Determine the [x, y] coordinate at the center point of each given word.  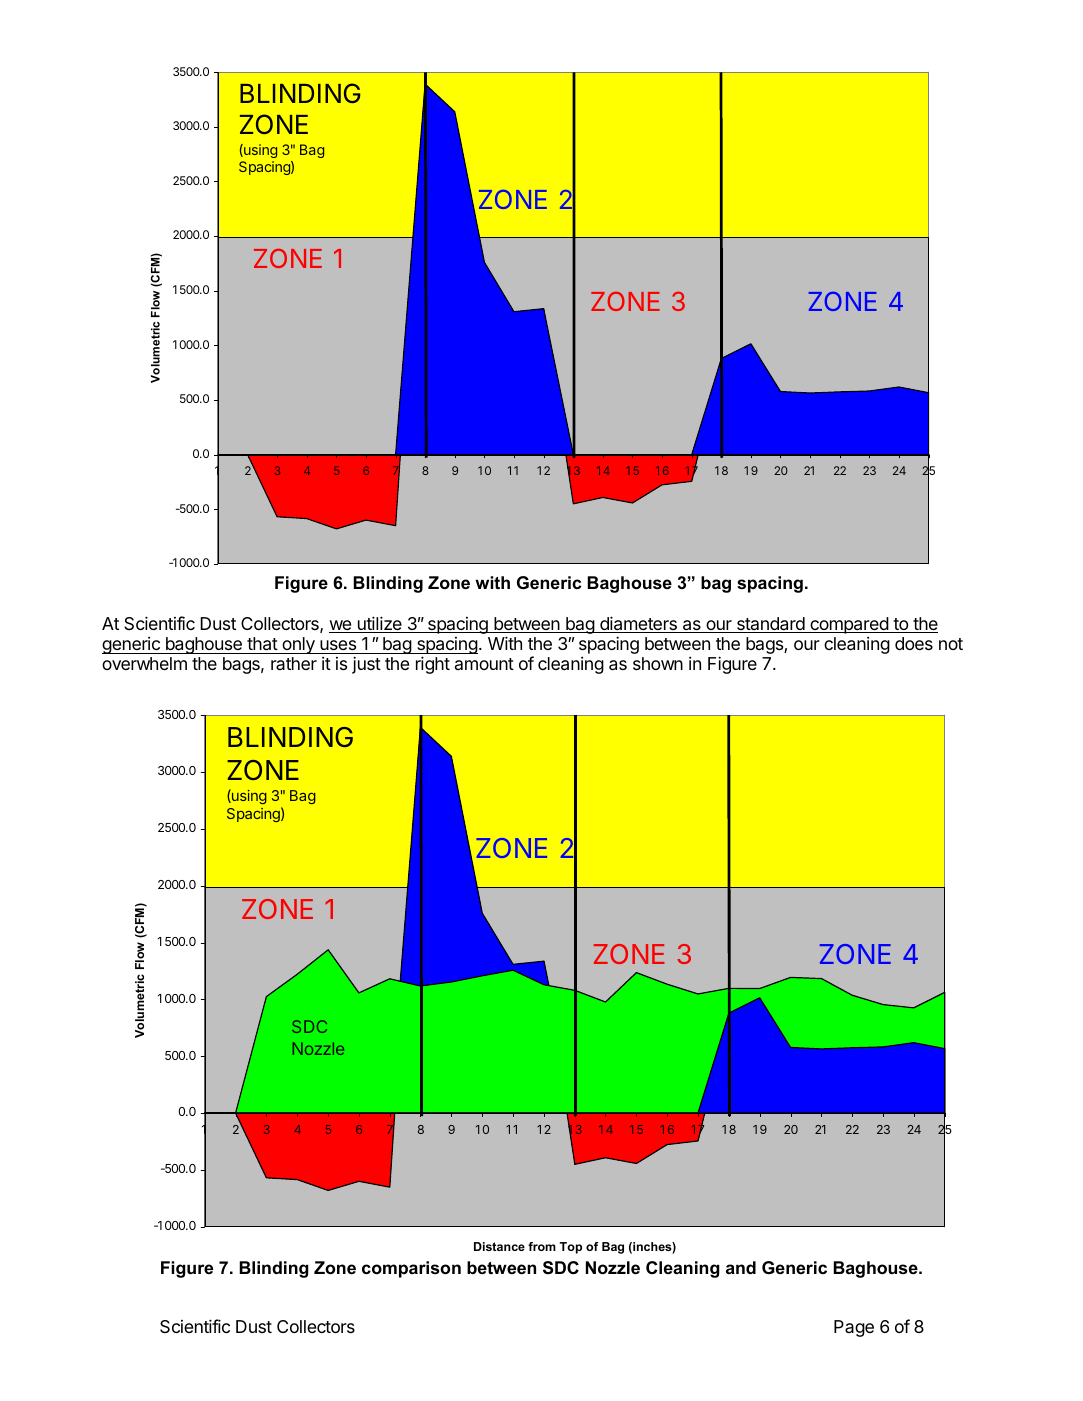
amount [484, 664]
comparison [411, 1269]
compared [849, 625]
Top [570, 1248]
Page [854, 1328]
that [262, 644]
